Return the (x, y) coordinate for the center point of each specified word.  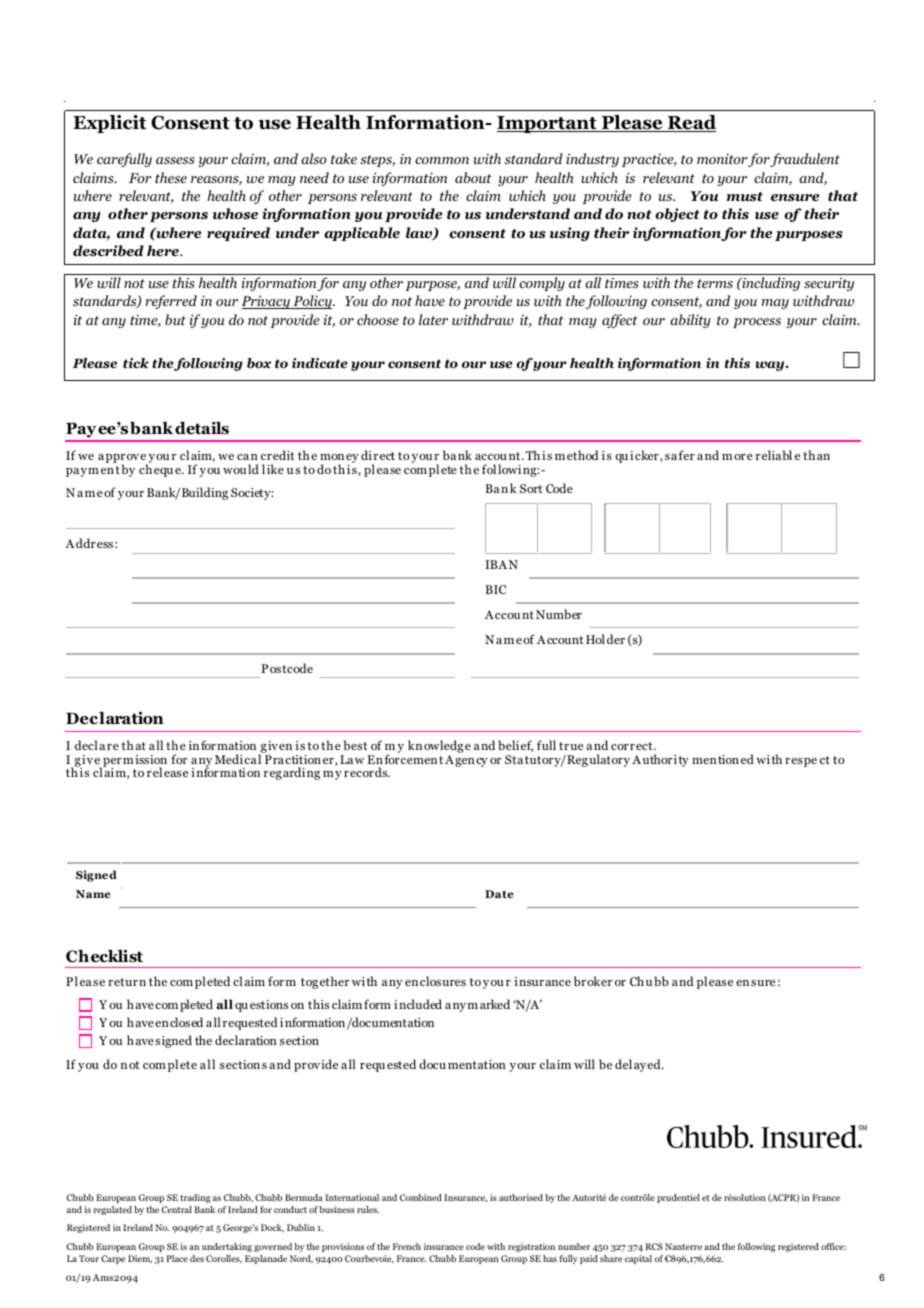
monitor (722, 158)
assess (175, 160)
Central (177, 1209)
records (367, 772)
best (355, 745)
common (442, 160)
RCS (654, 1246)
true (571, 746)
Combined (421, 1197)
